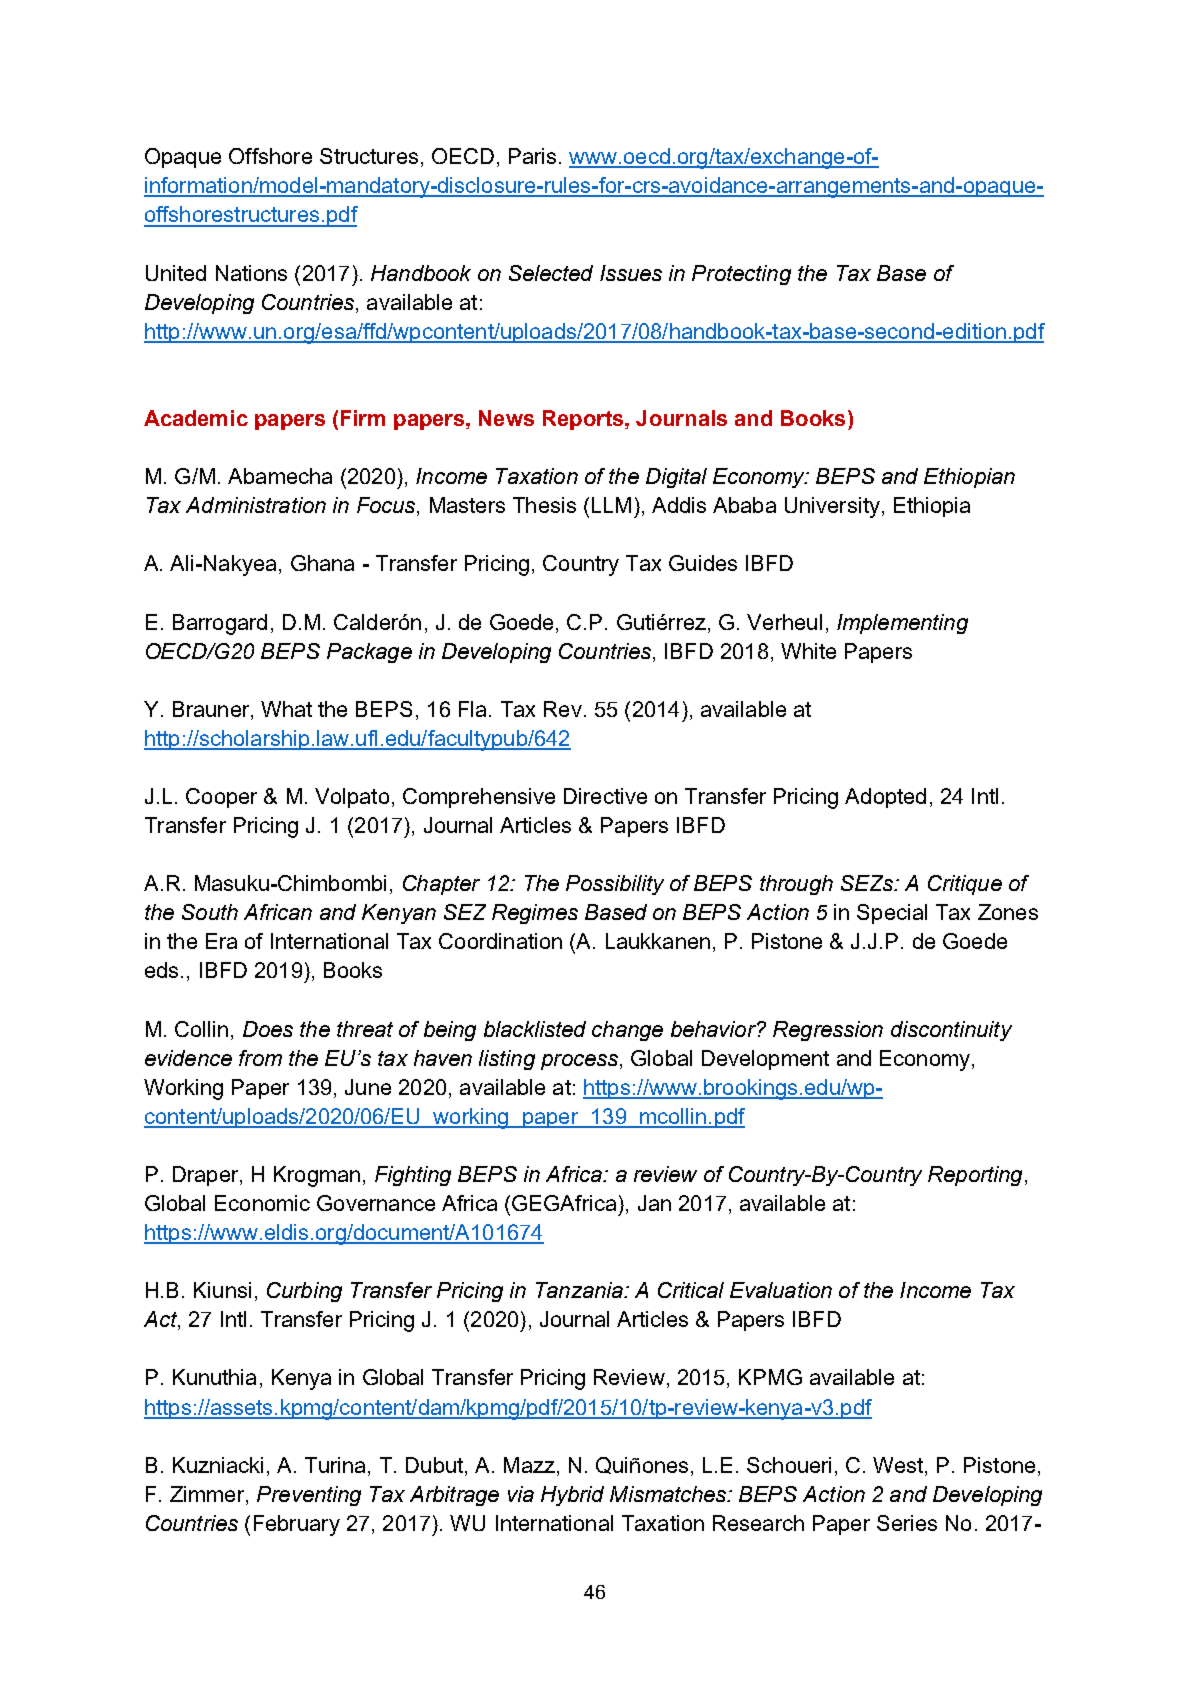 This screenshot has width=1190, height=1683. What do you see at coordinates (885, 798) in the screenshot?
I see `Adopted` at bounding box center [885, 798].
